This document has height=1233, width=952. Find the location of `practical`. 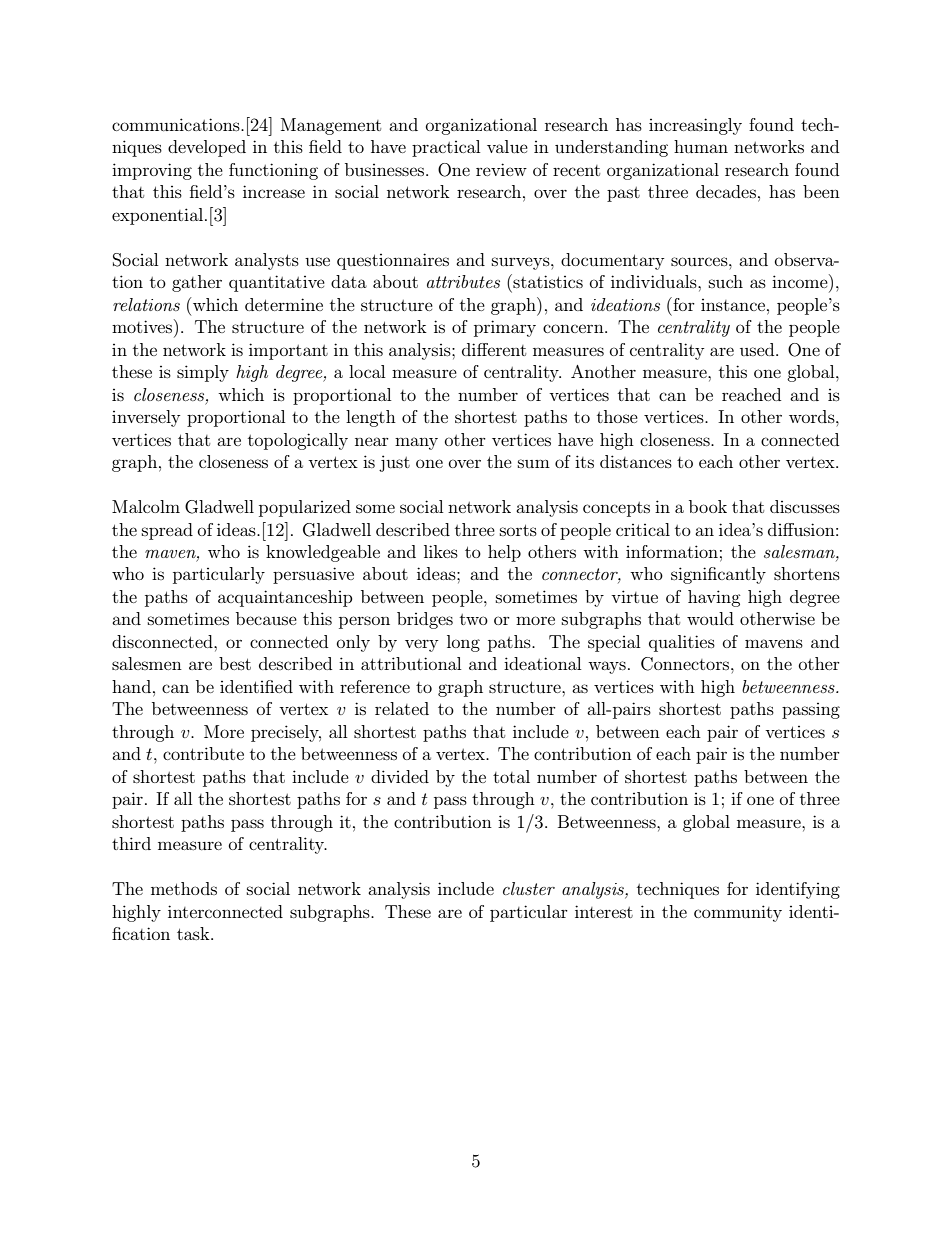

practical is located at coordinates (446, 148).
